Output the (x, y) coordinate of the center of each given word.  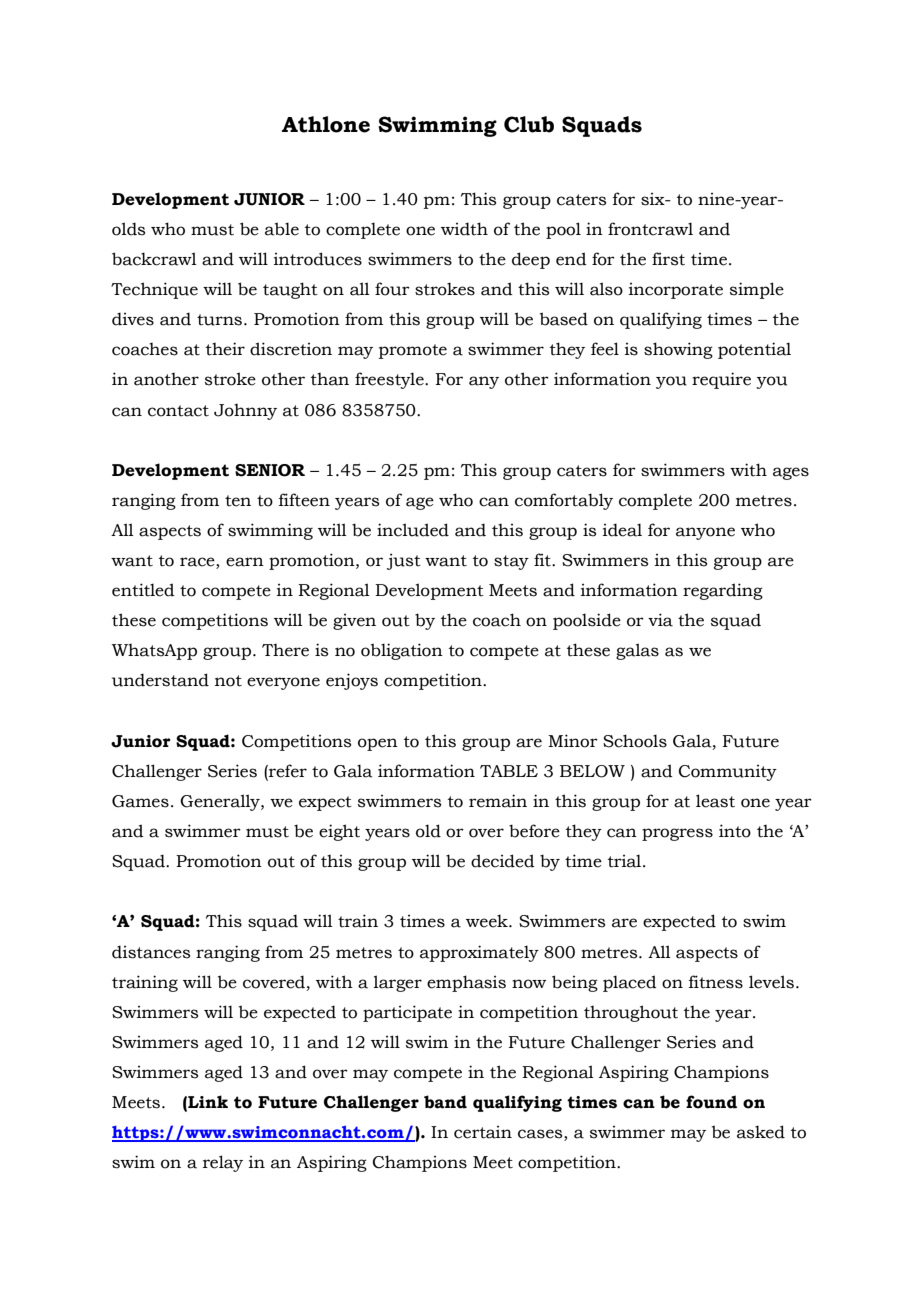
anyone (705, 533)
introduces (318, 259)
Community (728, 773)
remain (498, 801)
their (225, 349)
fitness (716, 982)
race (198, 563)
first (668, 259)
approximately (479, 953)
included (413, 530)
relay (223, 1163)
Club (529, 124)
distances (151, 952)
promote (413, 351)
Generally (221, 802)
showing (678, 350)
